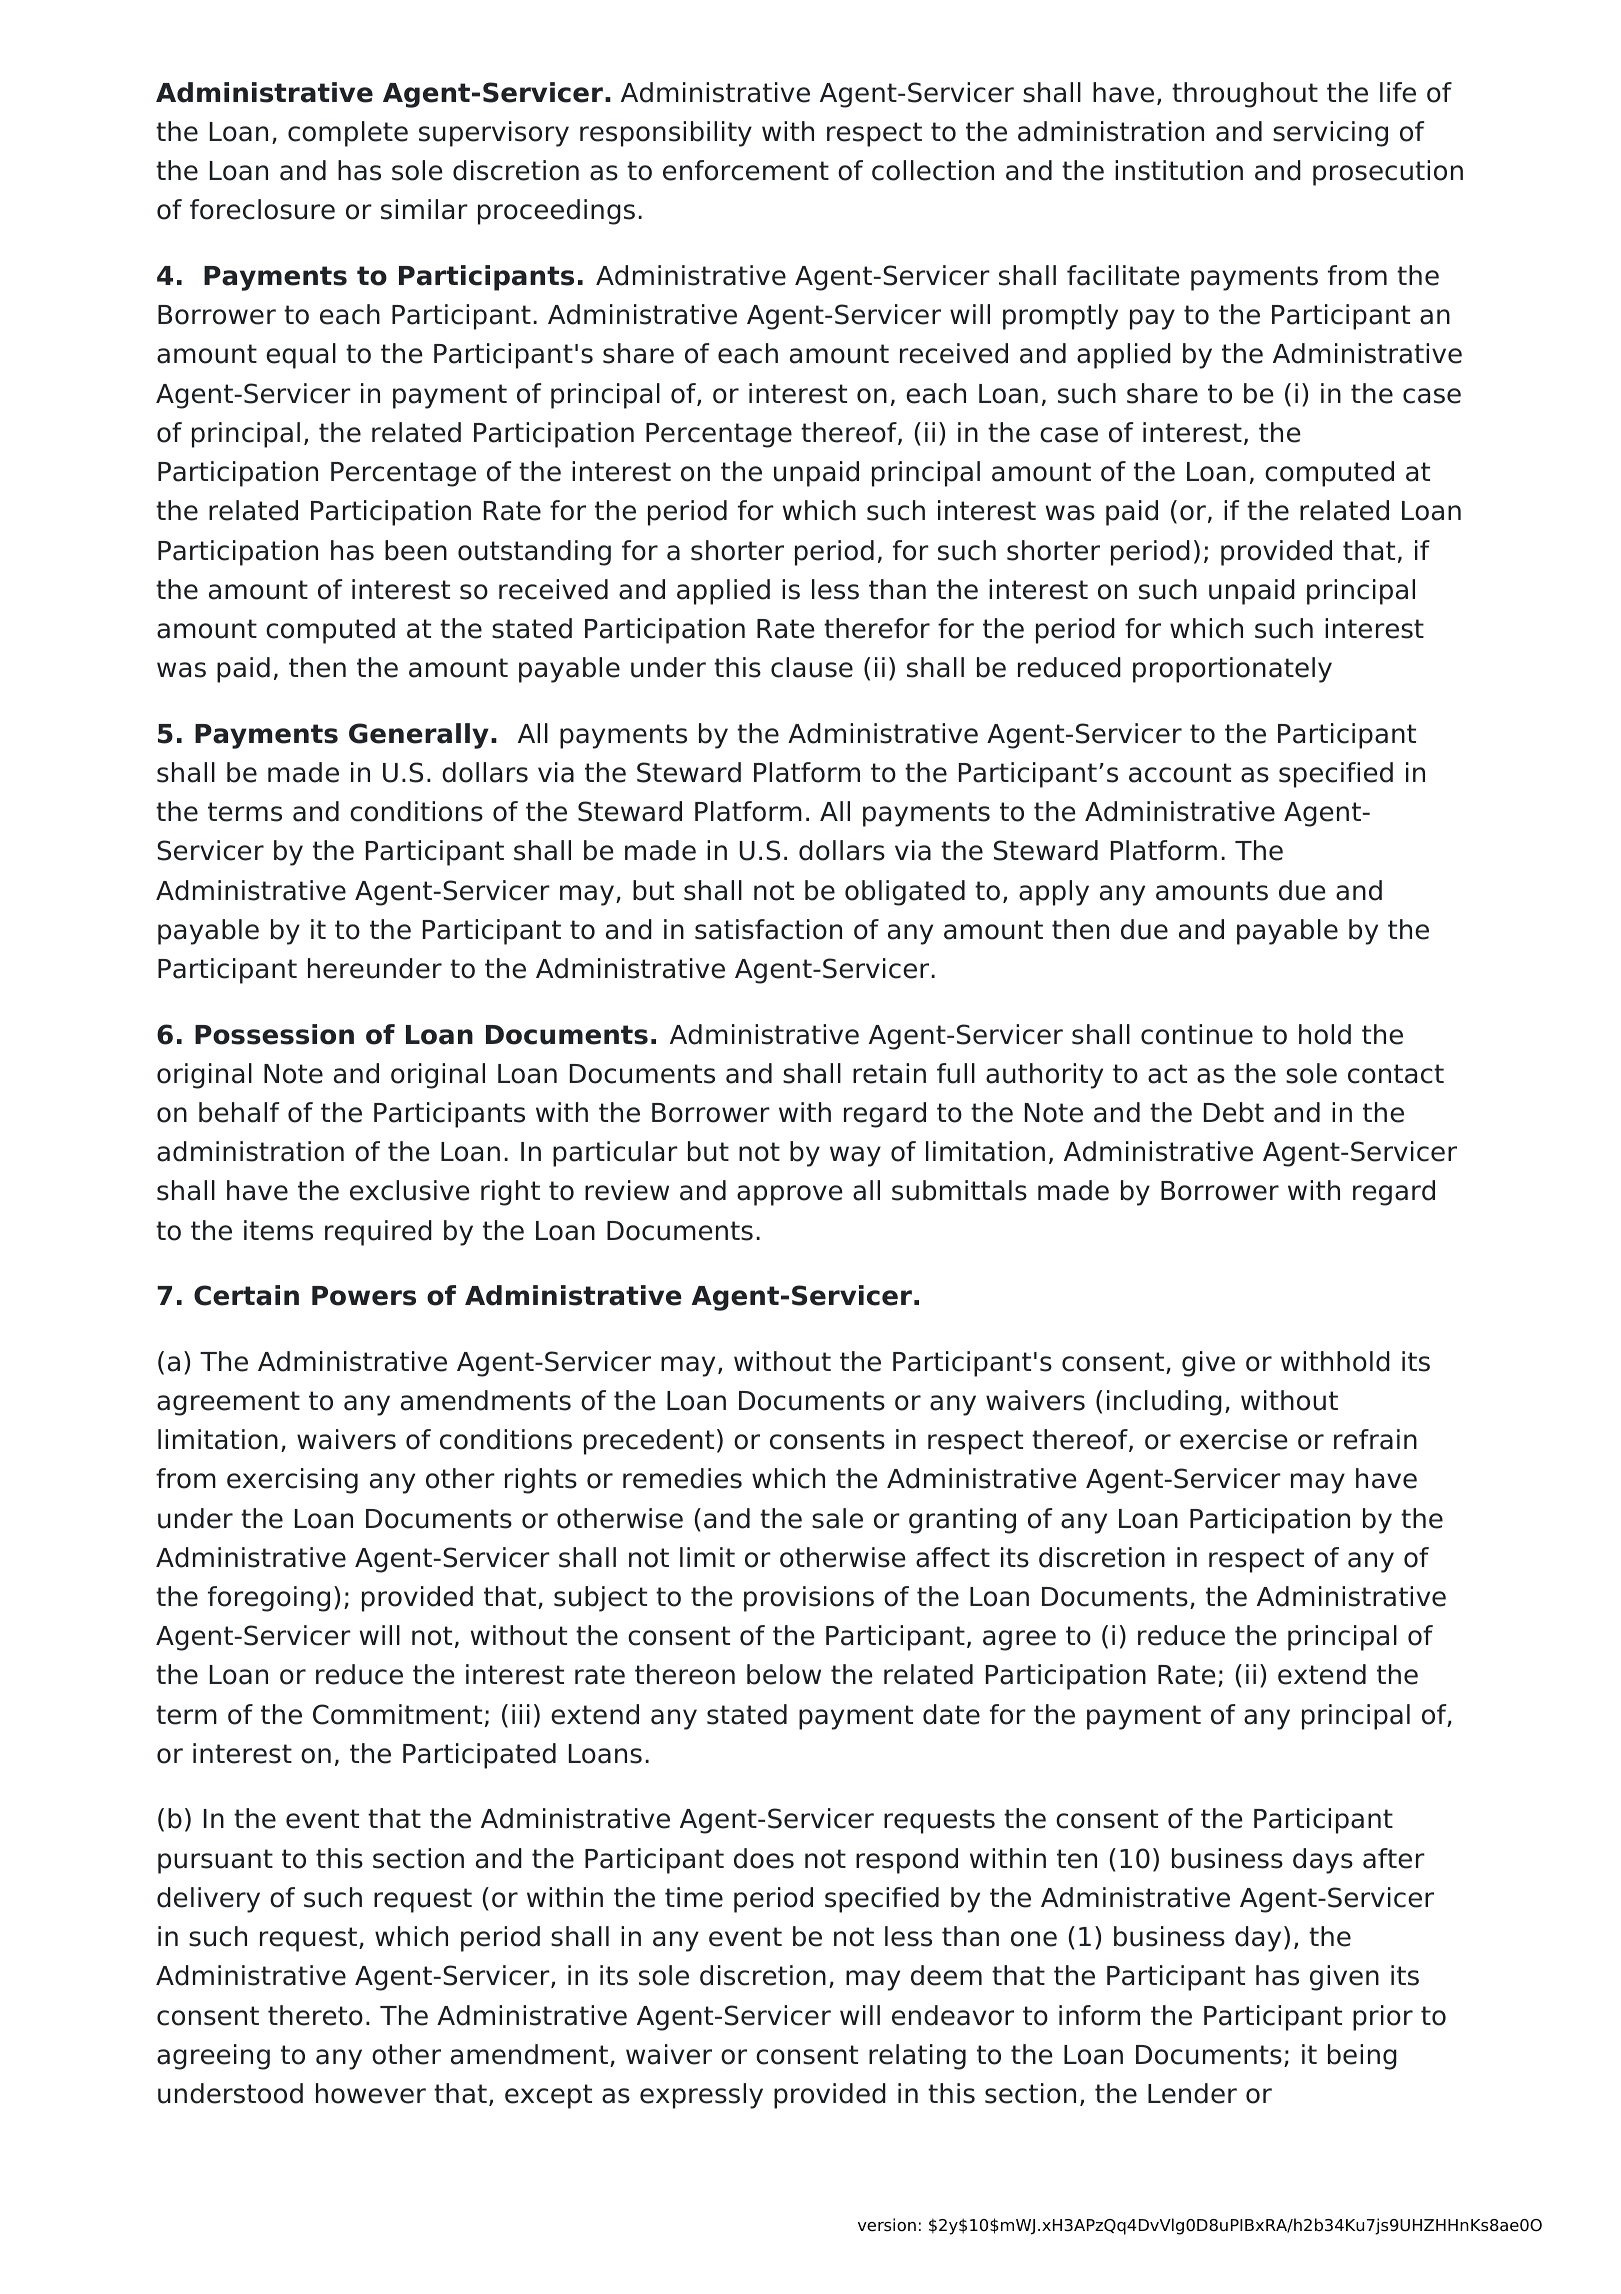  I want to click on enforcement, so click(746, 170).
